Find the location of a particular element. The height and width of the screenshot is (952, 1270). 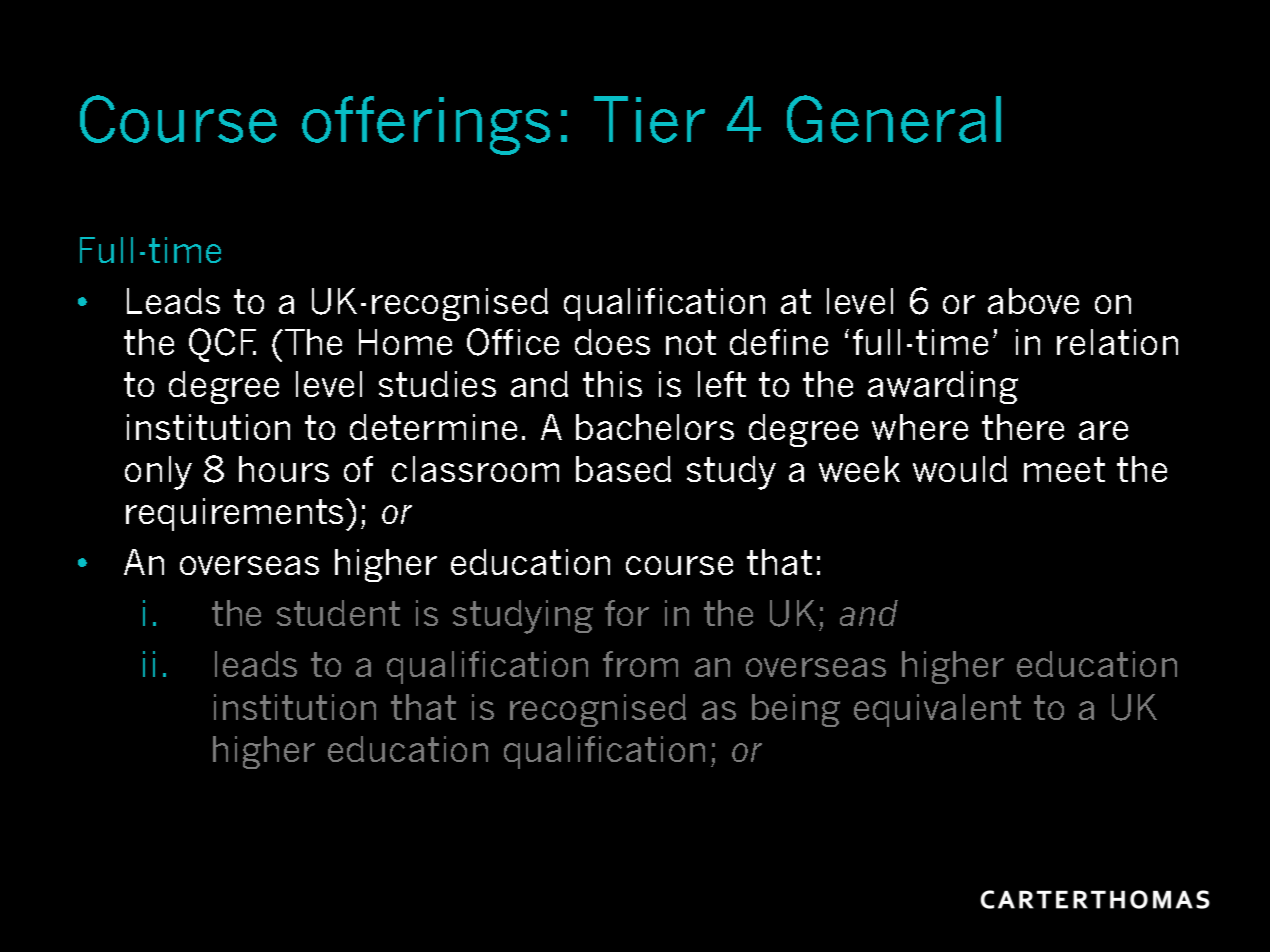

requirements is located at coordinates (234, 514).
